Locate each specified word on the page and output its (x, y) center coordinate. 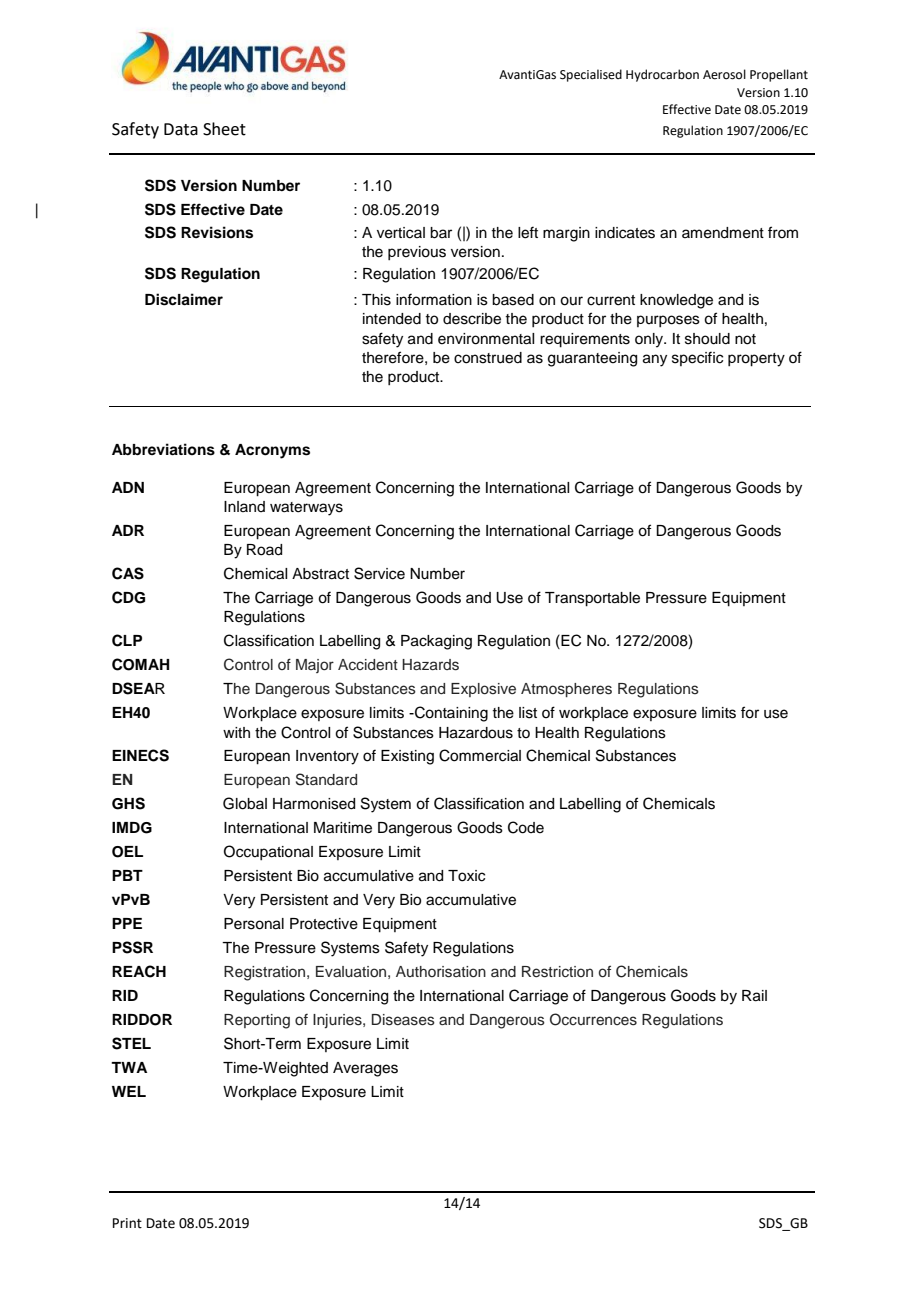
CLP (127, 640)
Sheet (224, 129)
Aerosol (724, 74)
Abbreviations (163, 449)
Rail (754, 996)
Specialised (591, 75)
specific (697, 358)
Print (127, 1223)
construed (488, 358)
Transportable (592, 599)
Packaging (436, 642)
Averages (365, 1069)
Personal (254, 924)
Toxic (466, 876)
